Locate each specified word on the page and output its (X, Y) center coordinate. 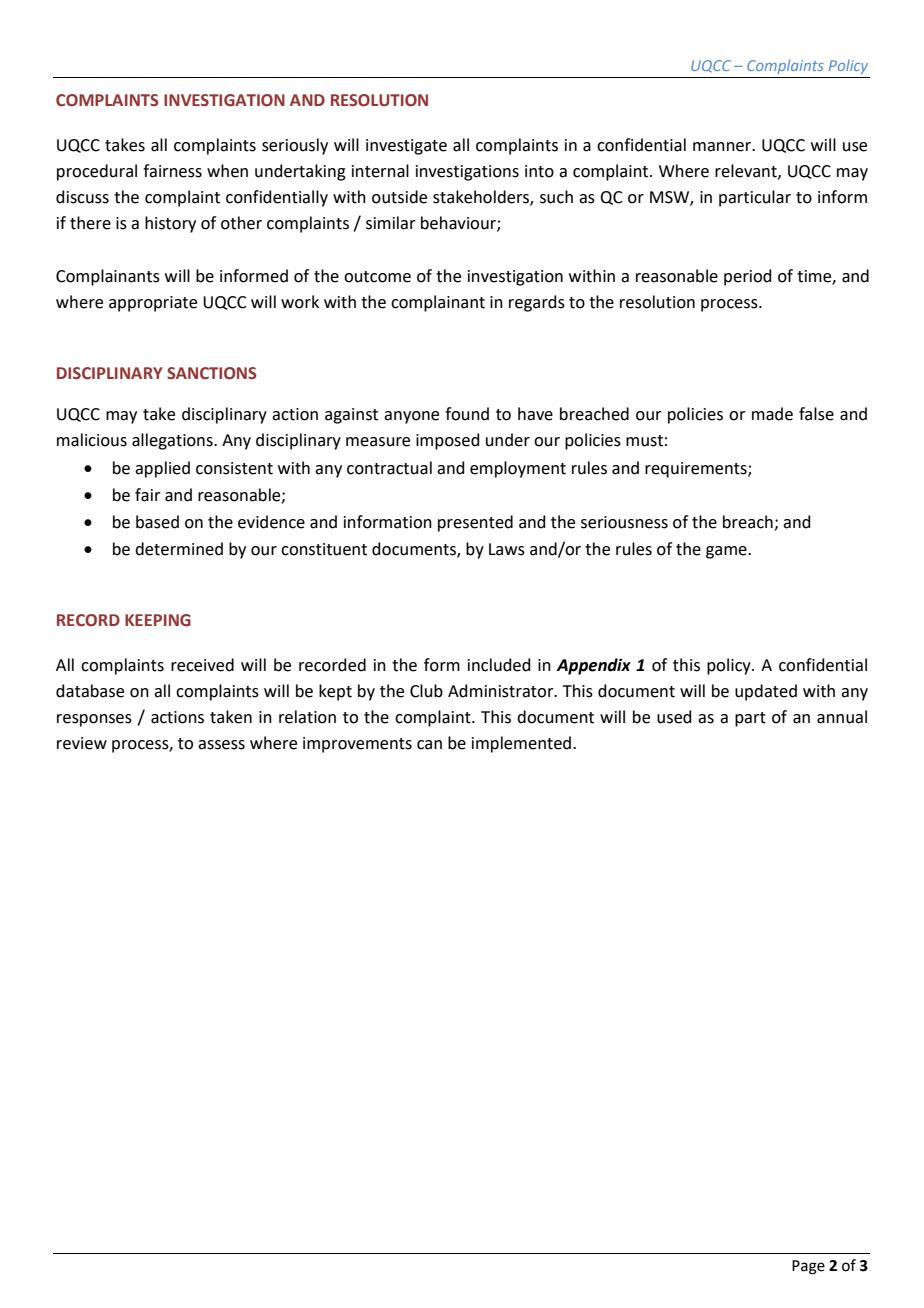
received (202, 665)
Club (426, 691)
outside (399, 197)
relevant (747, 171)
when (227, 171)
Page (808, 1267)
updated (766, 692)
